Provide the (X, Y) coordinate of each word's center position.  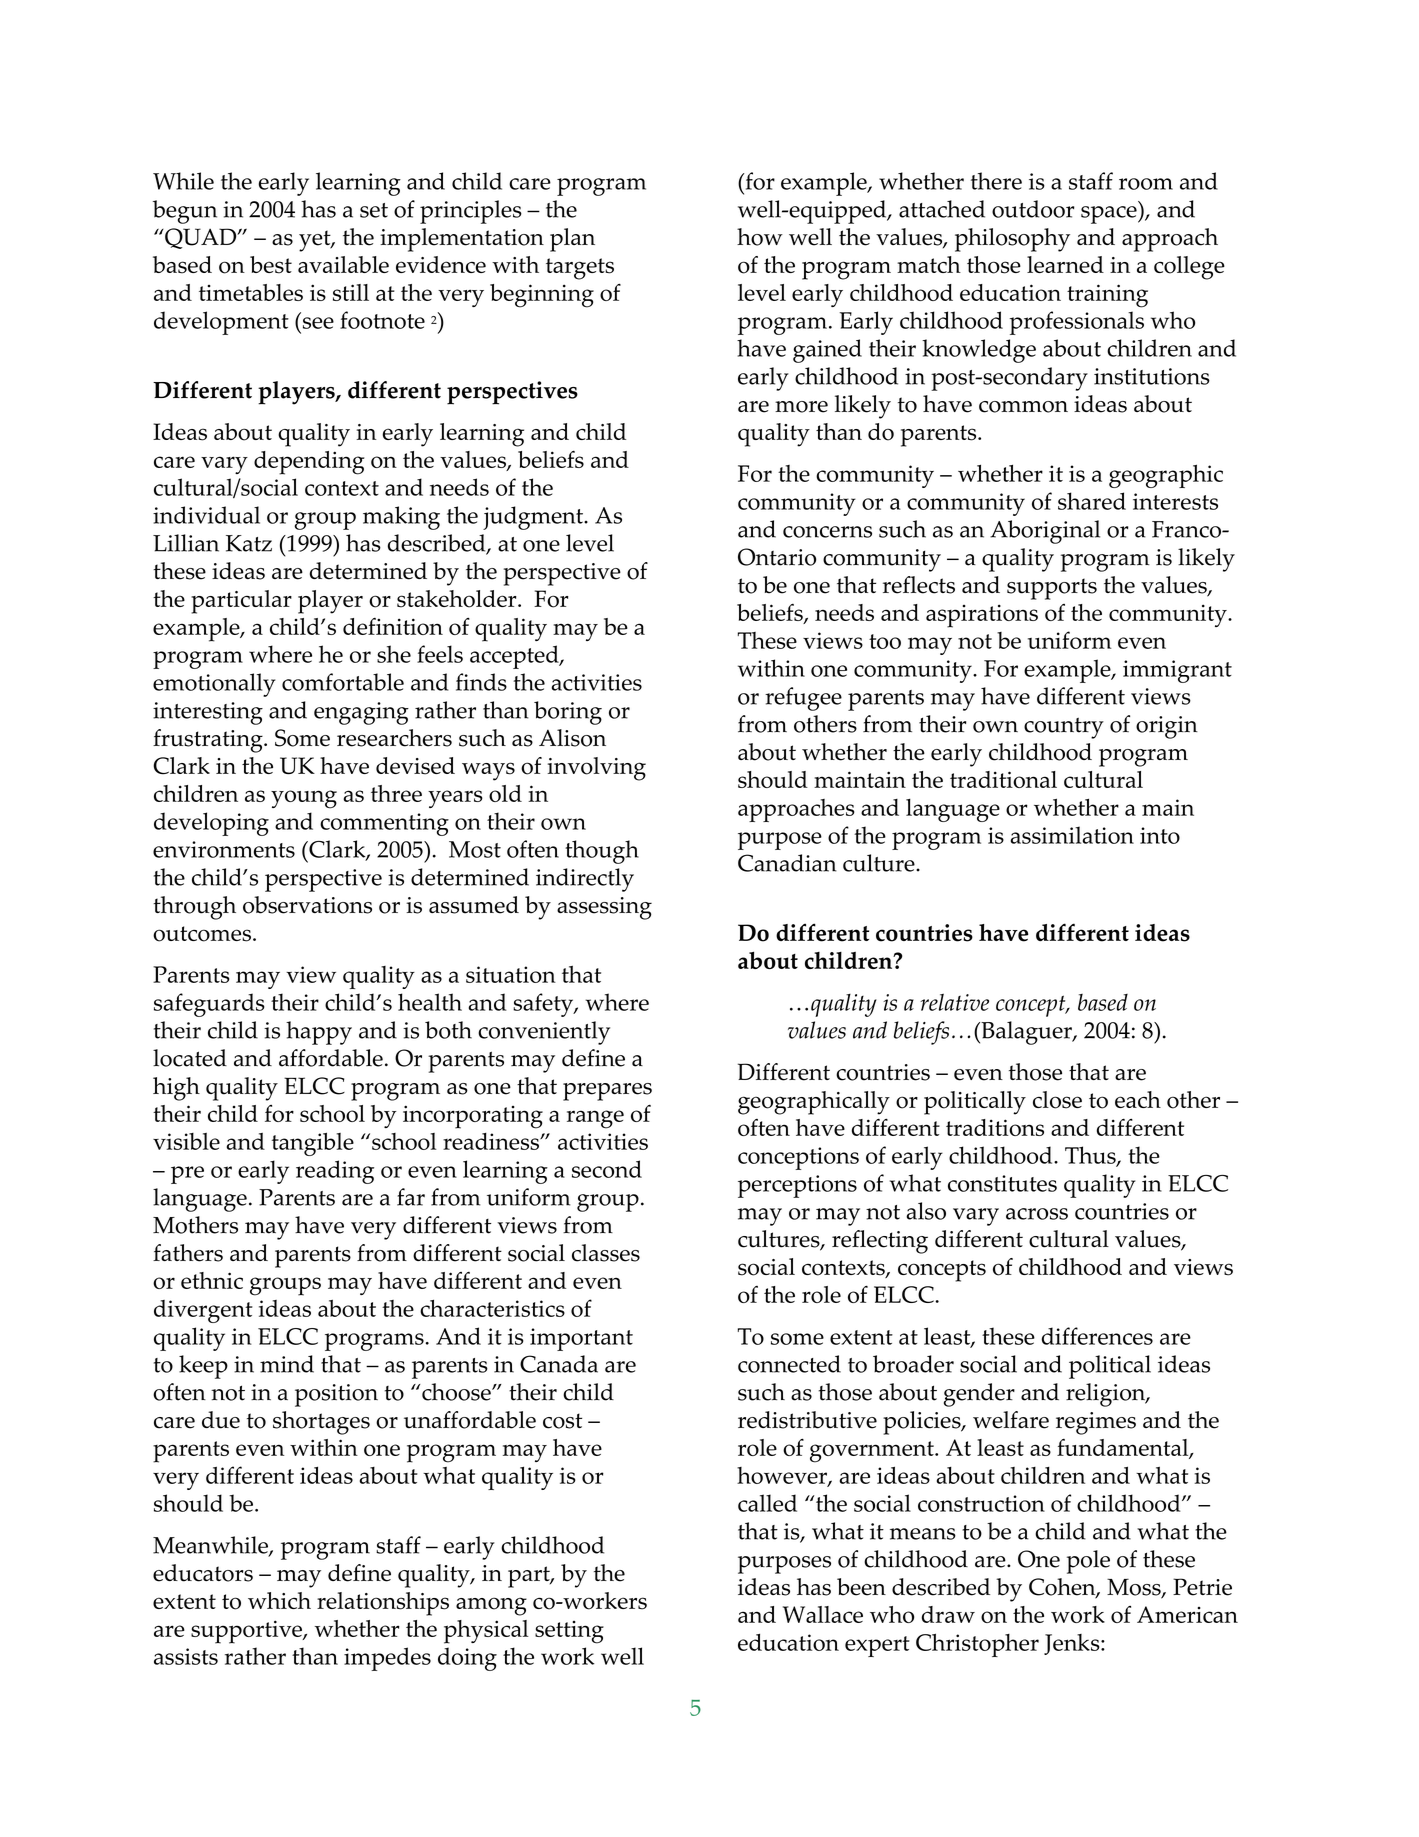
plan (572, 240)
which (279, 1600)
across (1037, 1214)
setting (569, 1632)
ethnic (212, 1280)
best (271, 265)
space (1110, 215)
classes (606, 1253)
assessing (604, 908)
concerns (827, 532)
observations (307, 905)
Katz (249, 543)
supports (1052, 589)
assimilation (1072, 835)
